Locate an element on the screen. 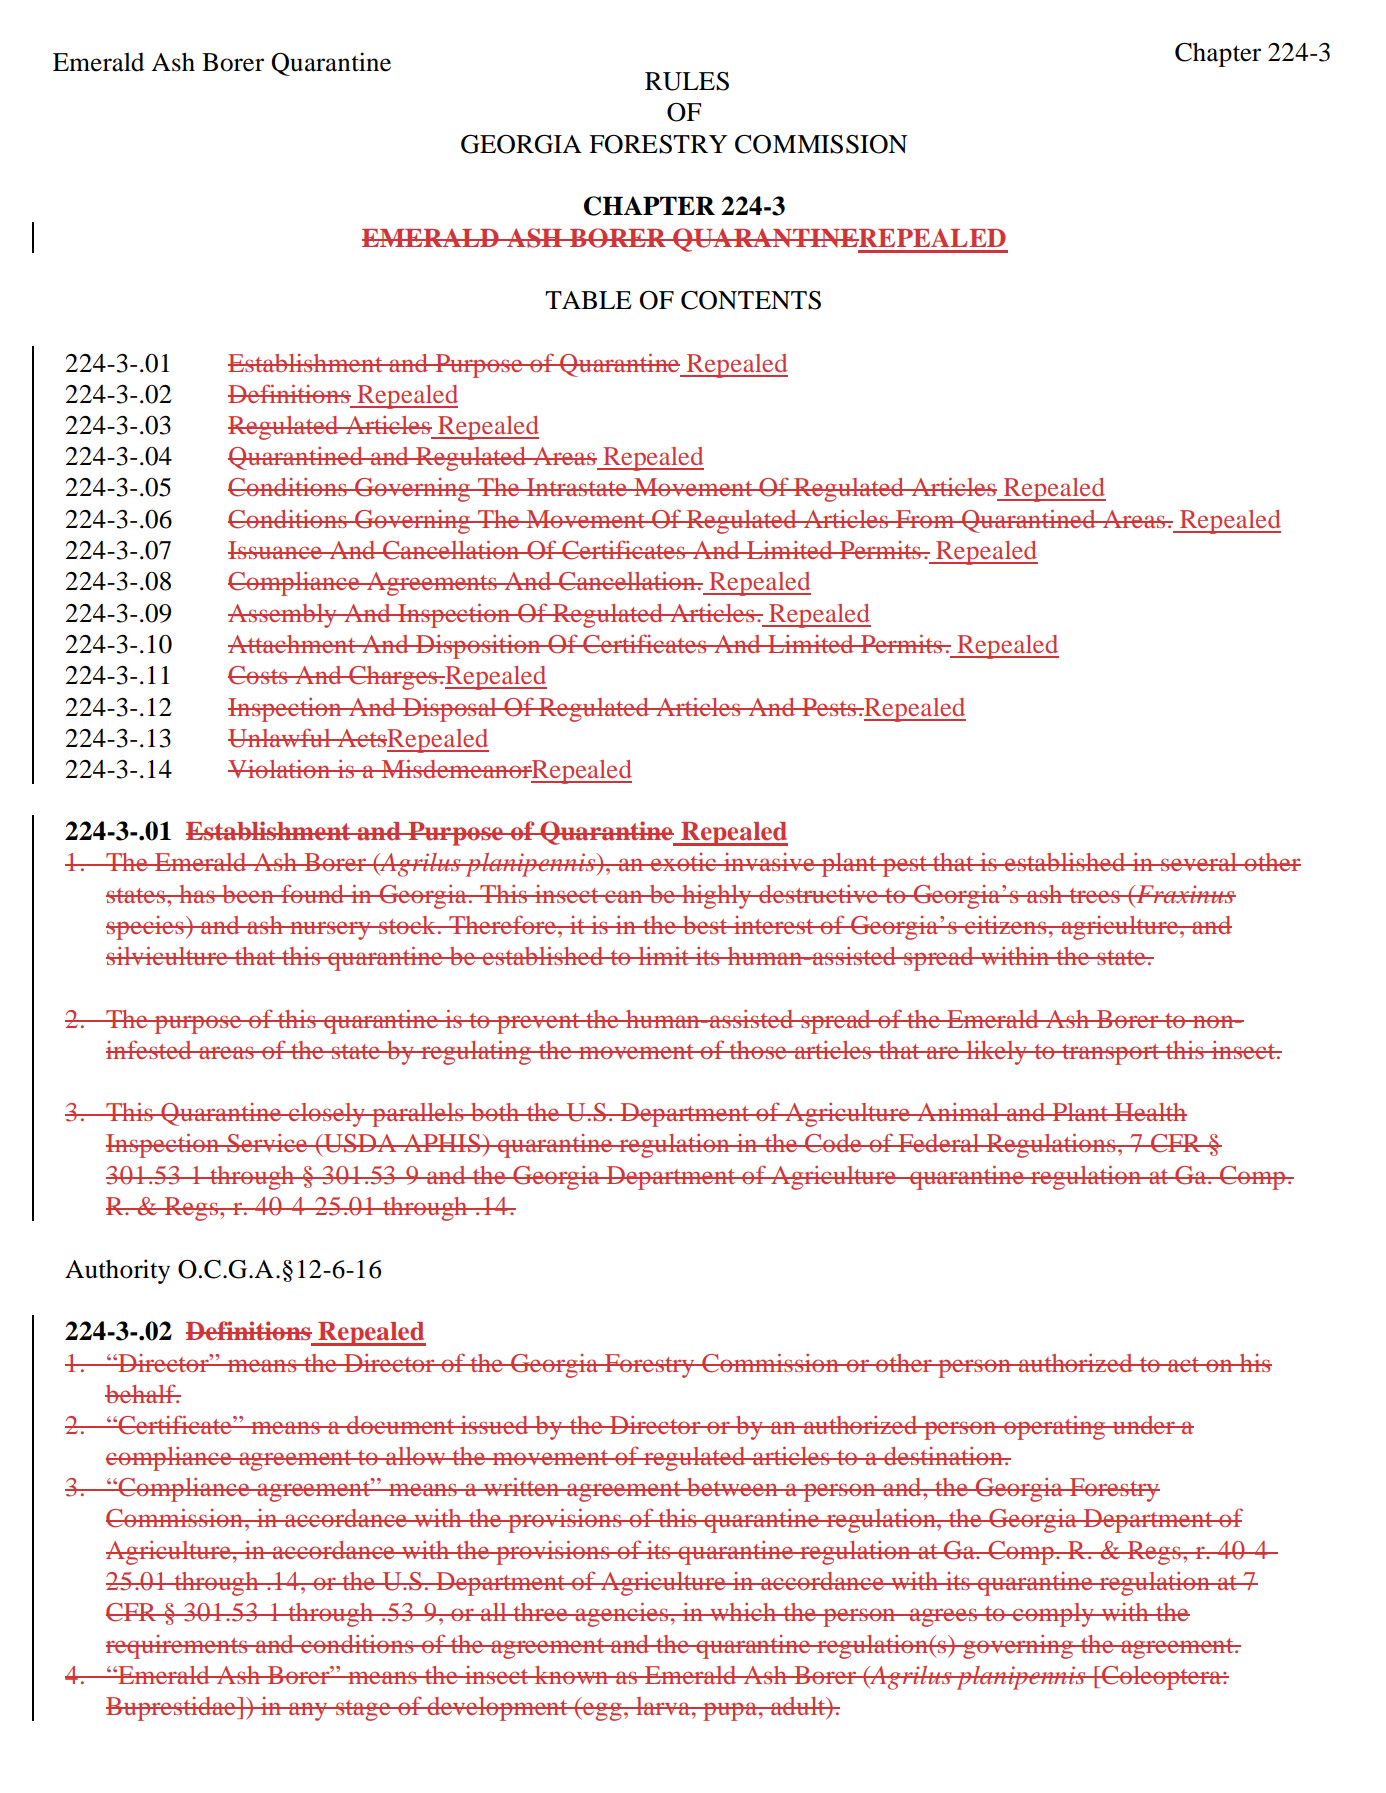 This screenshot has width=1386, height=1793. agencies is located at coordinates (622, 1614).
